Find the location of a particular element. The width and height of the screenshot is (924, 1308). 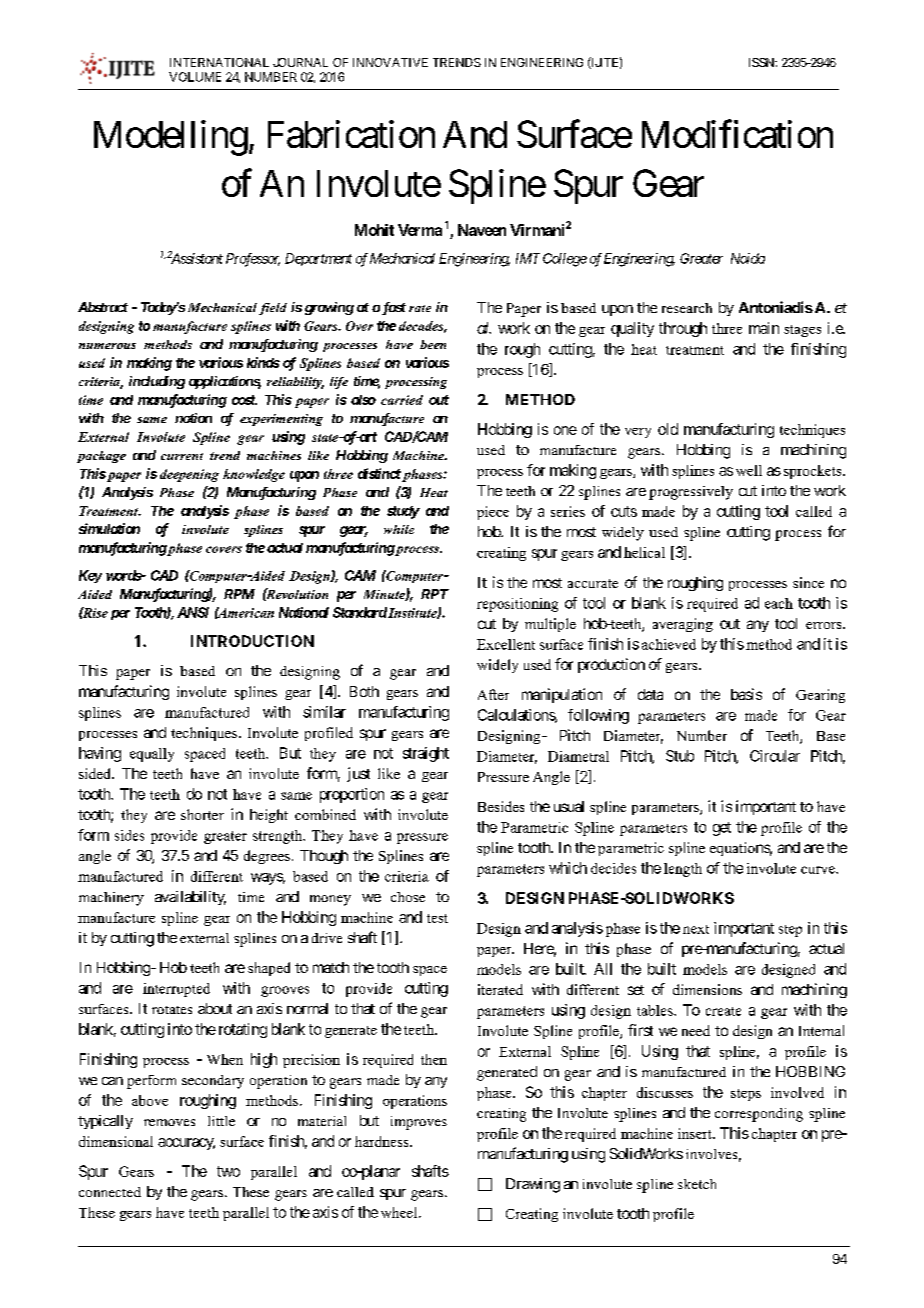

distinct is located at coordinates (379, 473).
